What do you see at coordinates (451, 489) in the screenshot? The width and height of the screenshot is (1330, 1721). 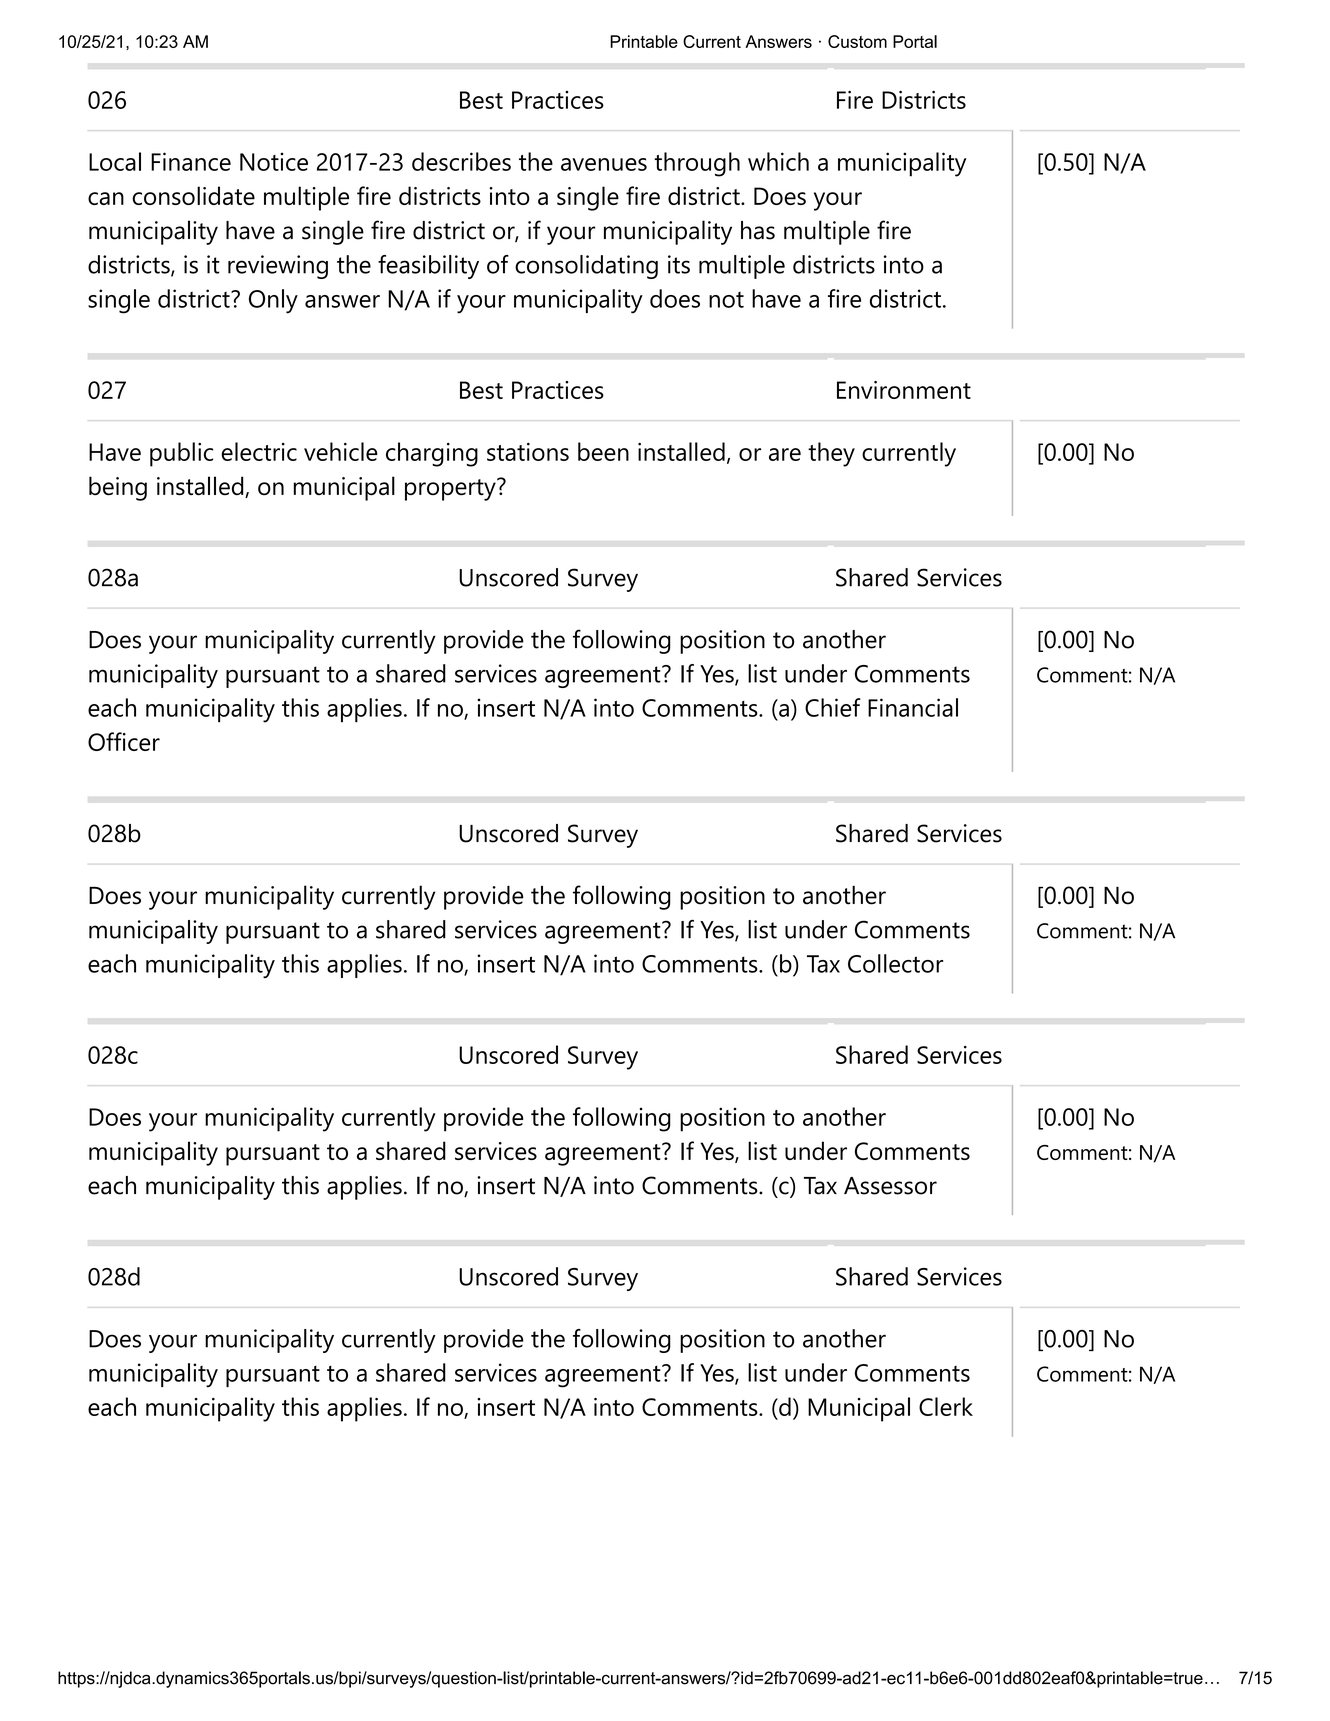 I see `property` at bounding box center [451, 489].
